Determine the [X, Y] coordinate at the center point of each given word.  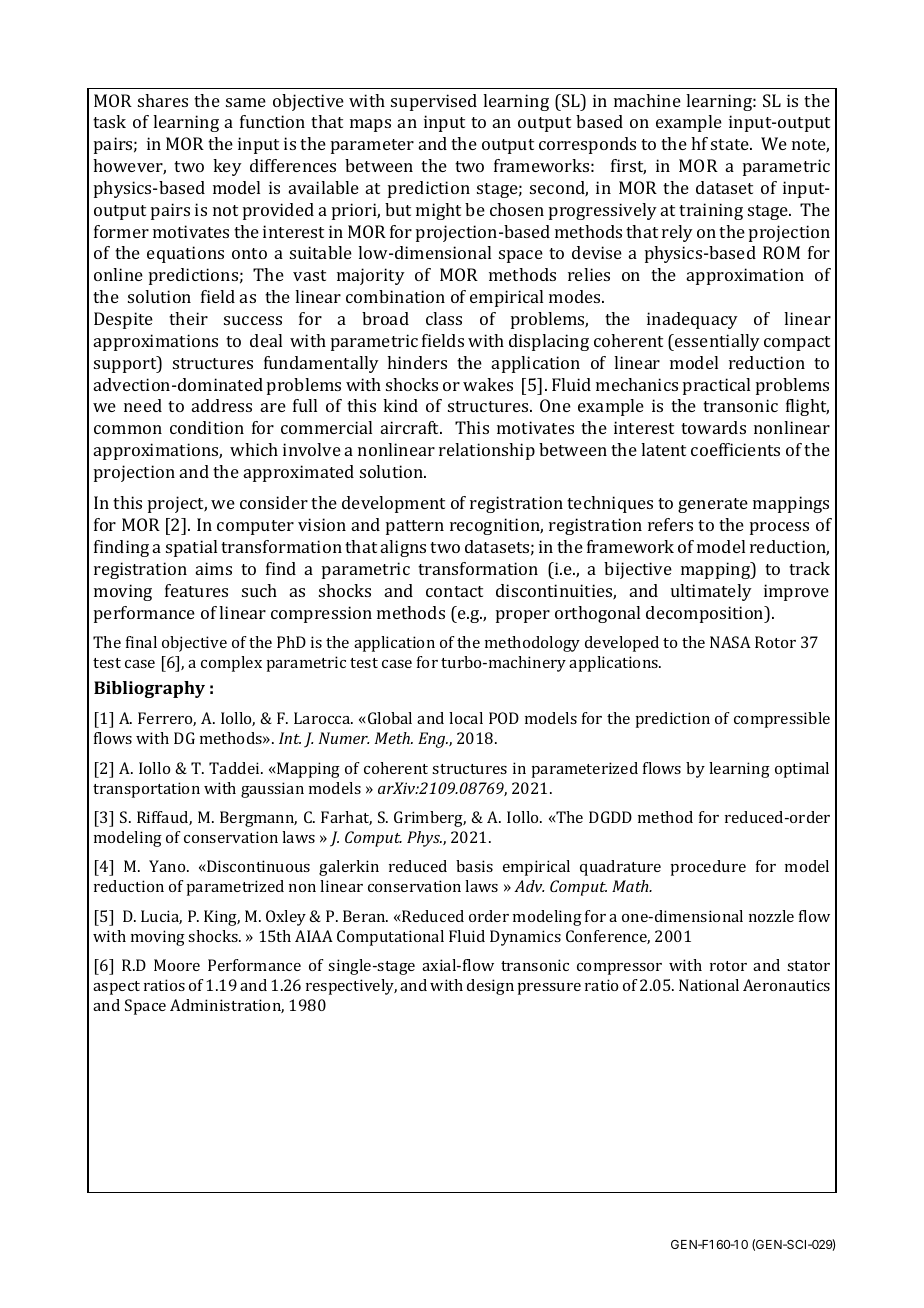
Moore [177, 965]
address [222, 405]
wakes [488, 384]
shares [163, 100]
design [490, 987]
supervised [434, 102]
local [466, 718]
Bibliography [149, 689]
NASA [730, 642]
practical [716, 386]
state [731, 144]
